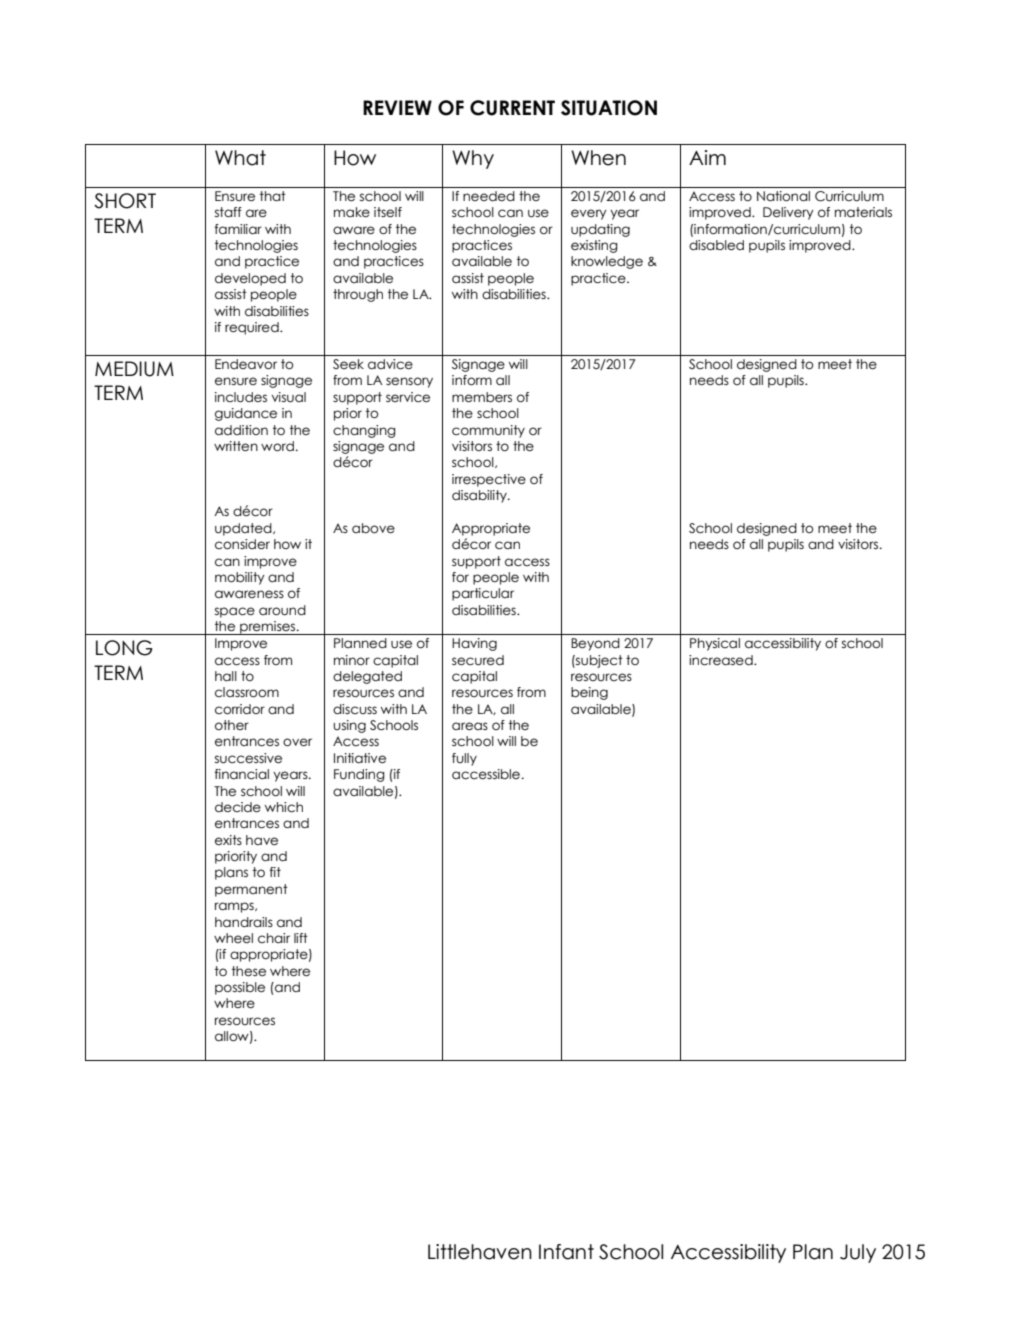  I want to click on Why, so click(473, 159).
